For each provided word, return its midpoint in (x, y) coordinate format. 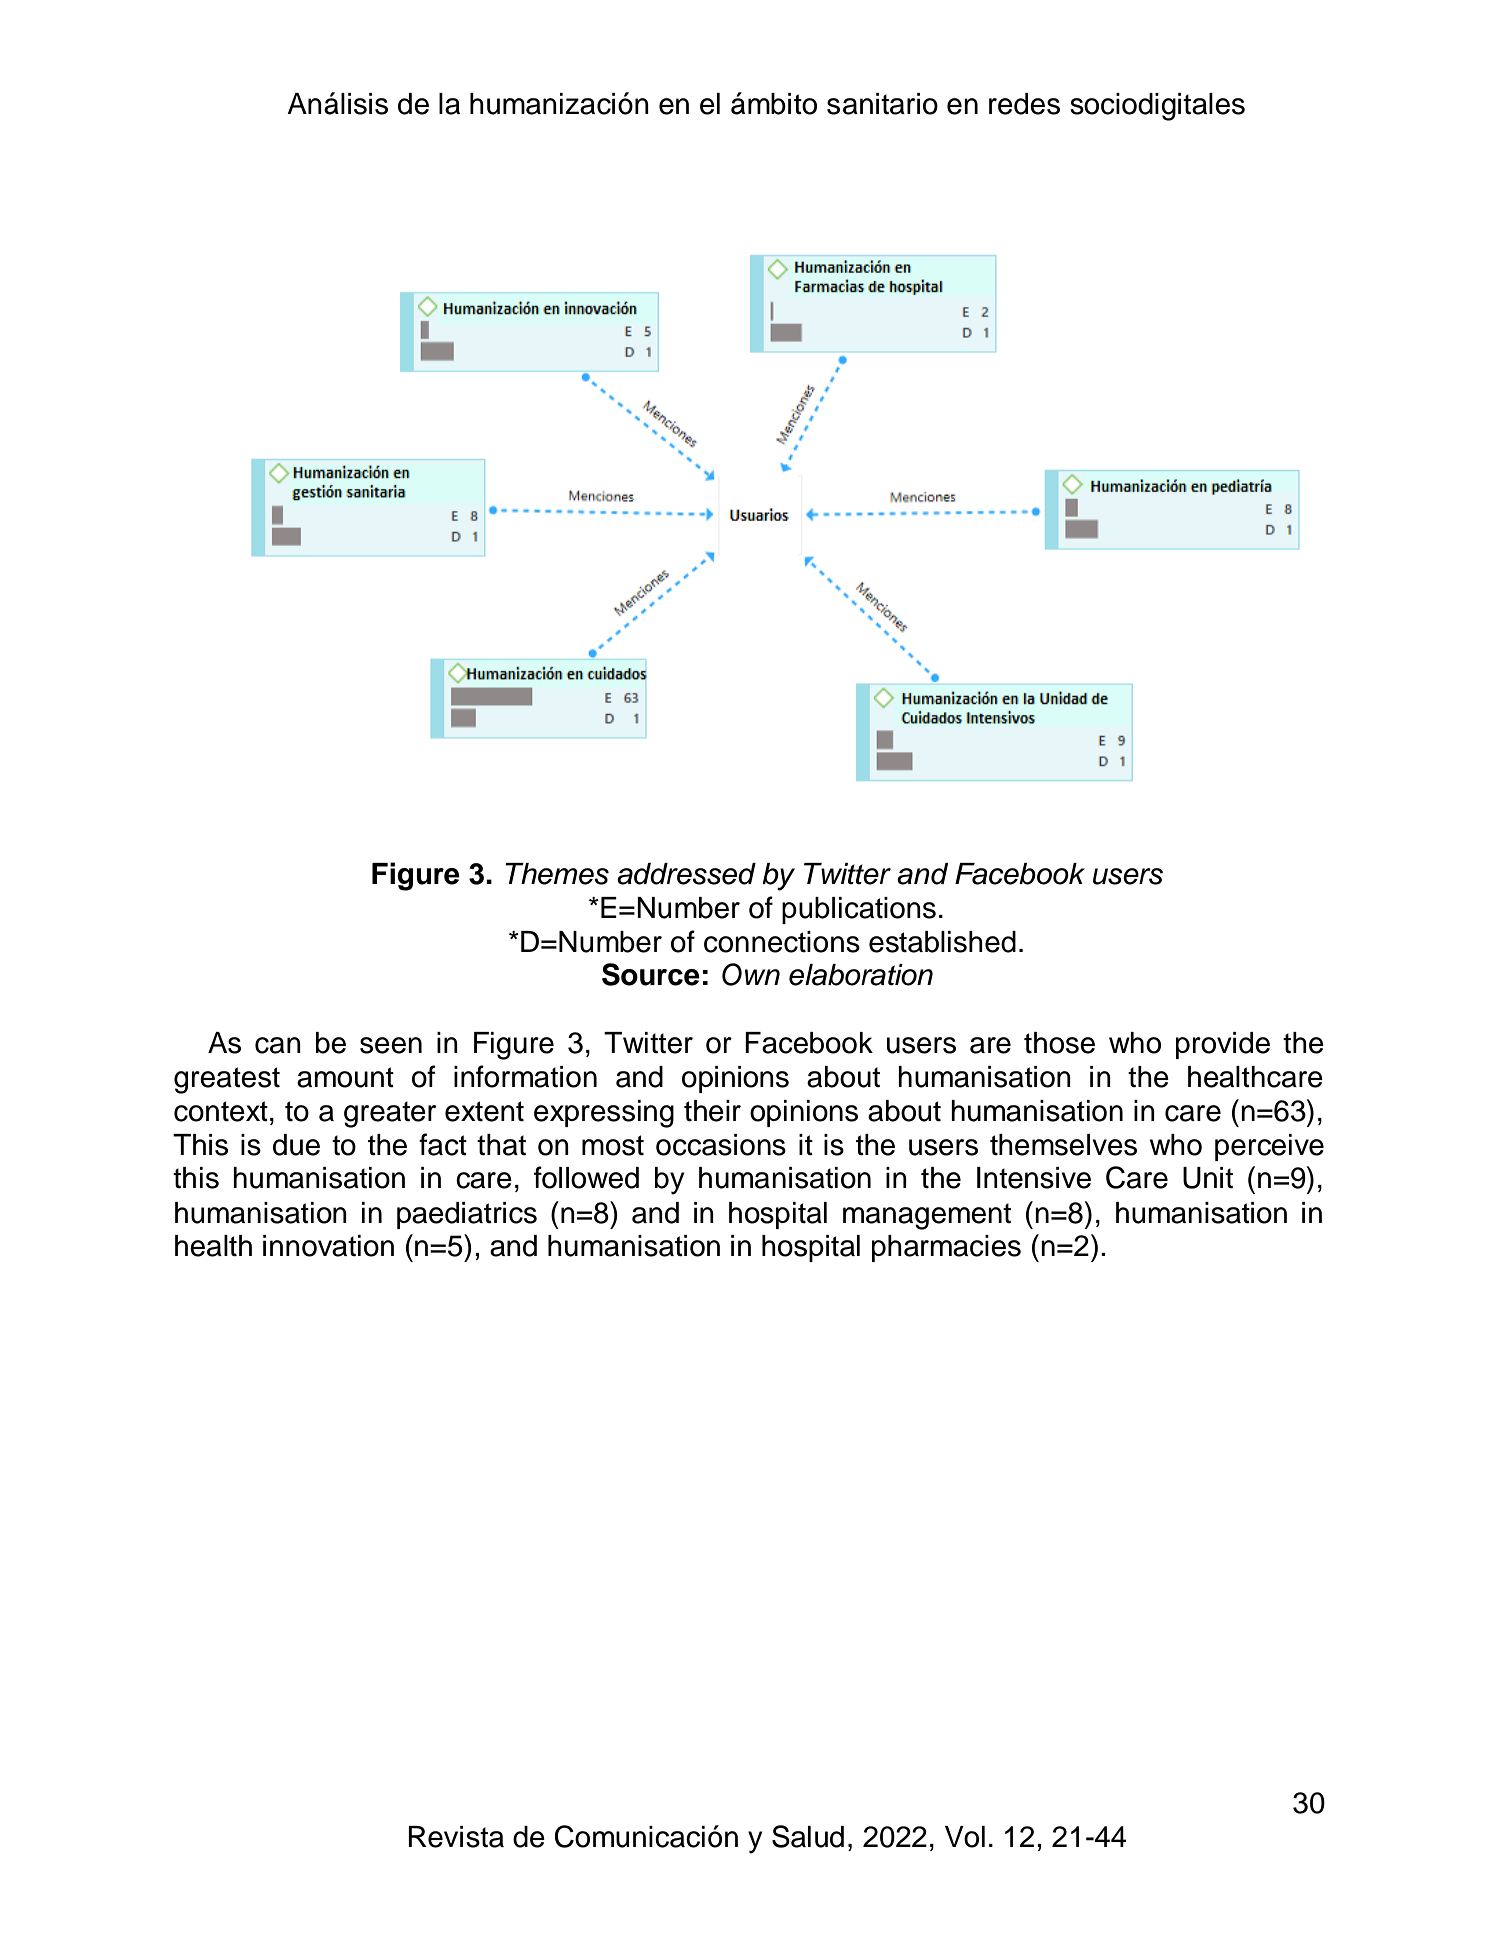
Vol (965, 1837)
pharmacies (946, 1248)
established (942, 942)
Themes (557, 874)
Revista (456, 1837)
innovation (328, 1246)
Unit (1208, 1178)
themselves (1063, 1145)
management (927, 1216)
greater (390, 1114)
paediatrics (467, 1215)
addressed (686, 874)
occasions (721, 1145)
